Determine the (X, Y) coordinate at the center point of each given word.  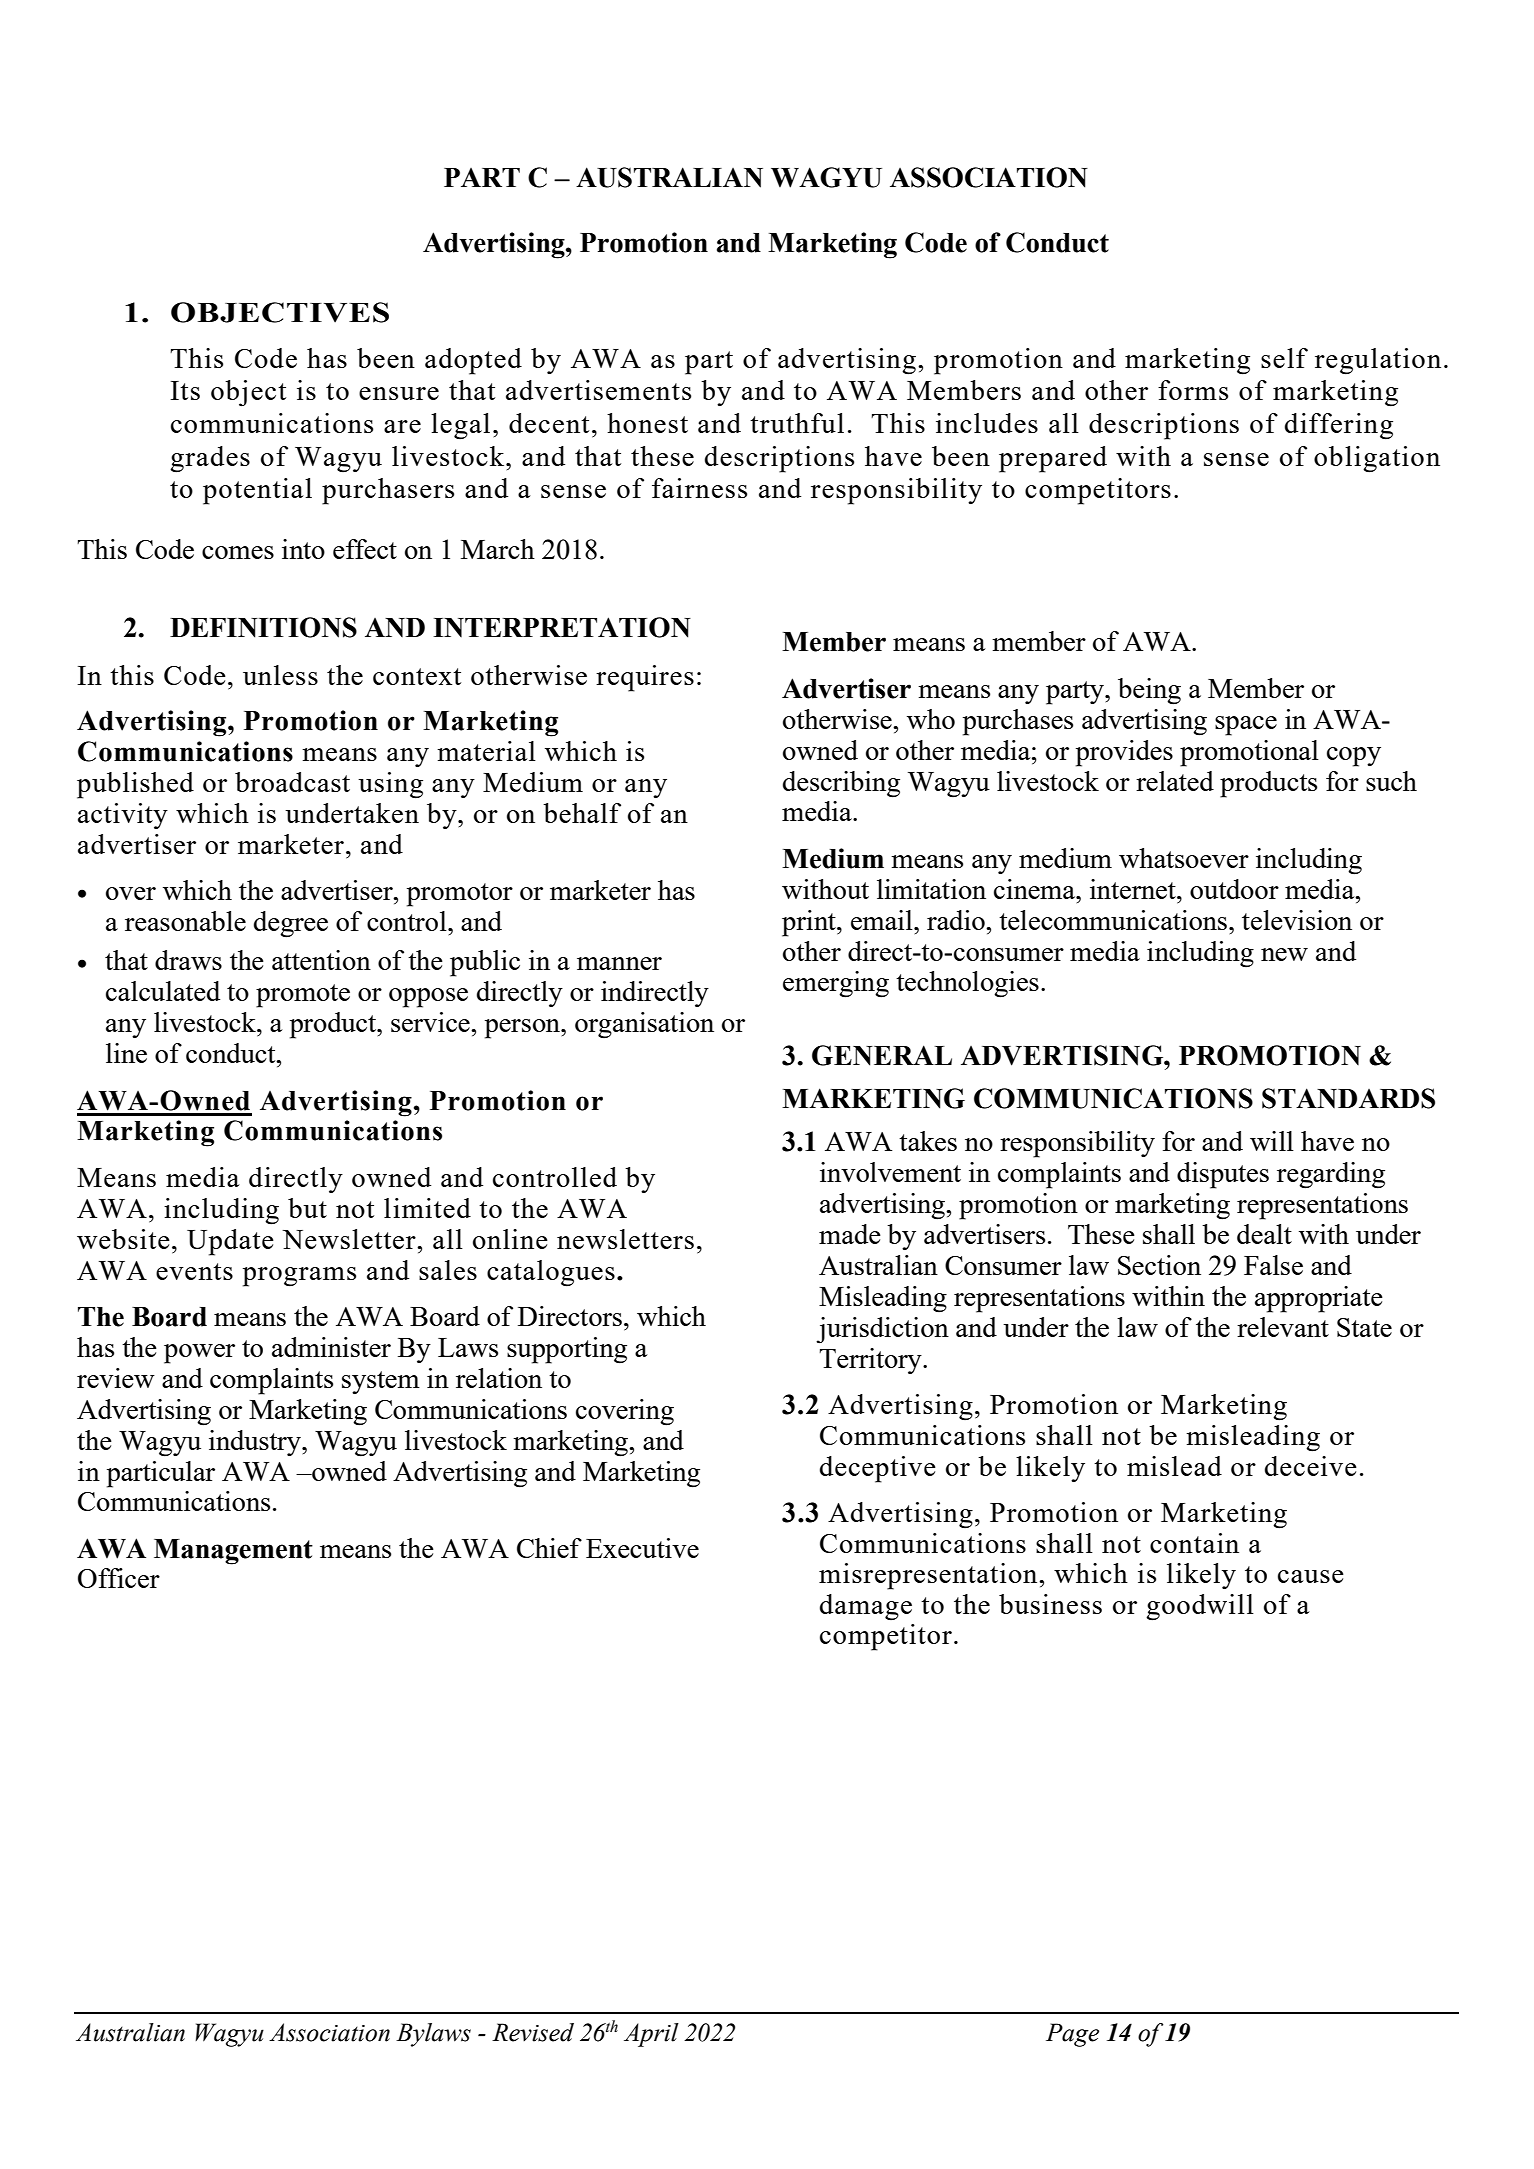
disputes (1223, 1175)
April (651, 2035)
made (850, 1234)
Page (1072, 2035)
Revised (533, 2032)
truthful (797, 423)
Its (185, 390)
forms (1193, 390)
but (307, 1208)
